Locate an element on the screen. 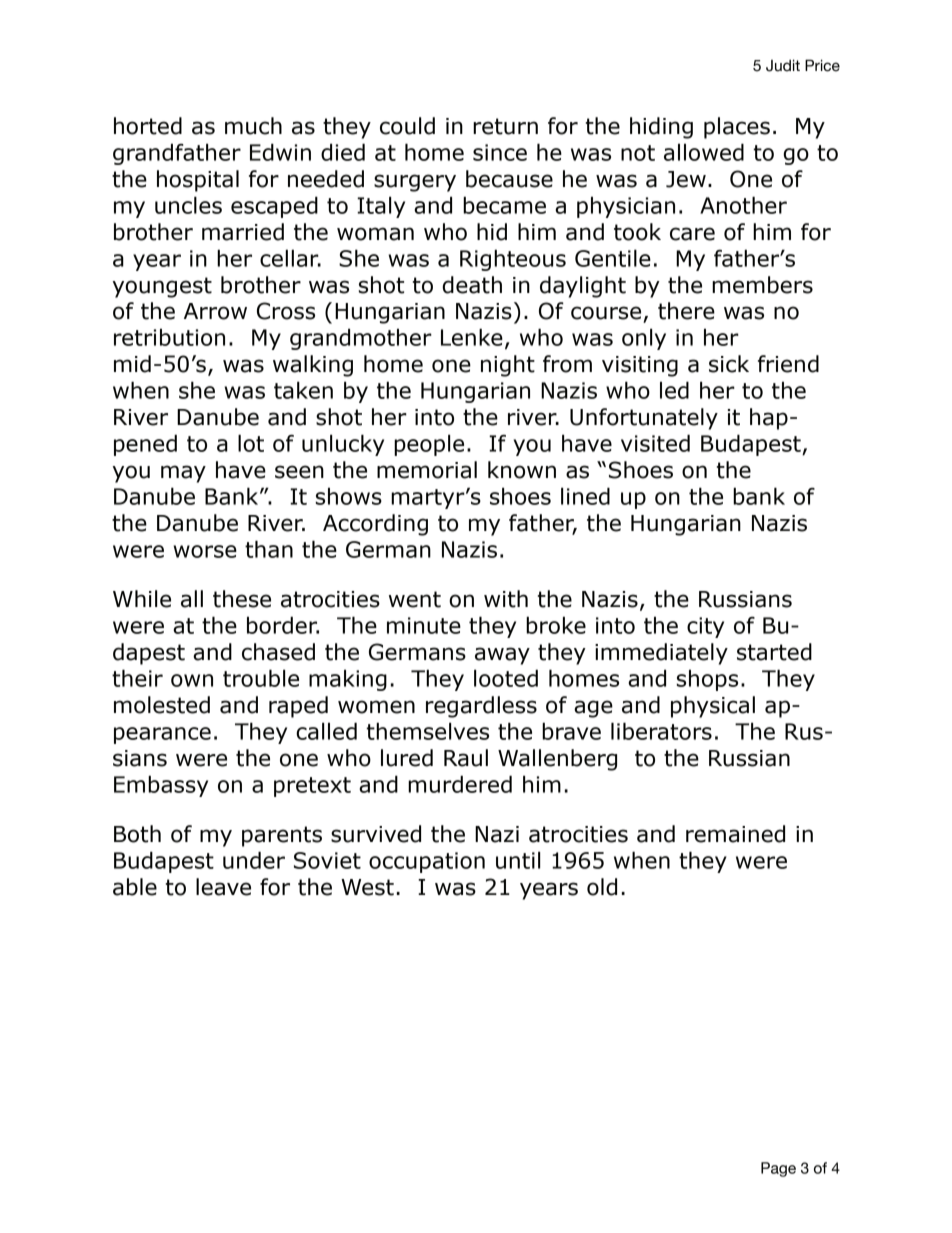 The image size is (952, 1233). places is located at coordinates (737, 128).
